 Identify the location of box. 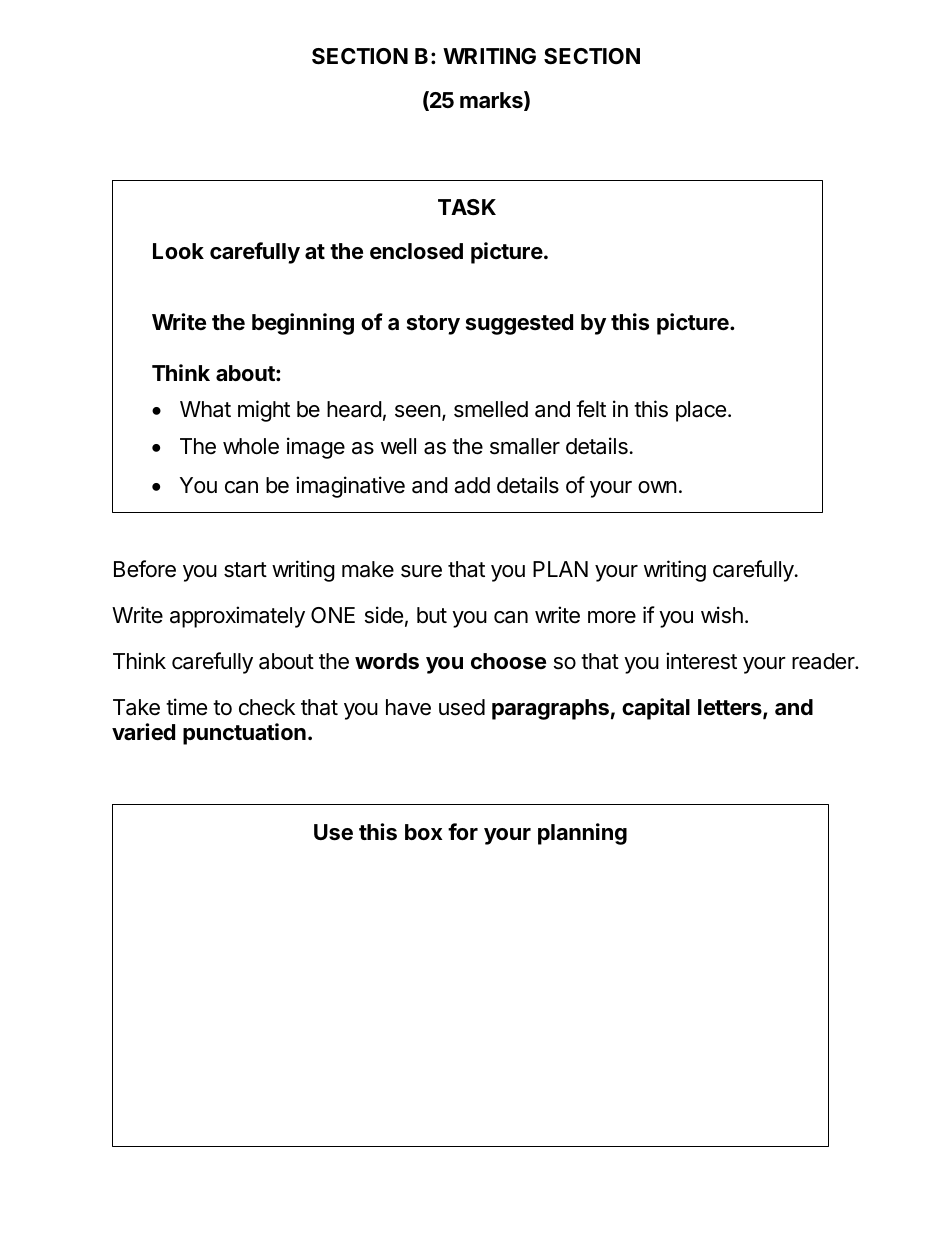
(423, 832).
